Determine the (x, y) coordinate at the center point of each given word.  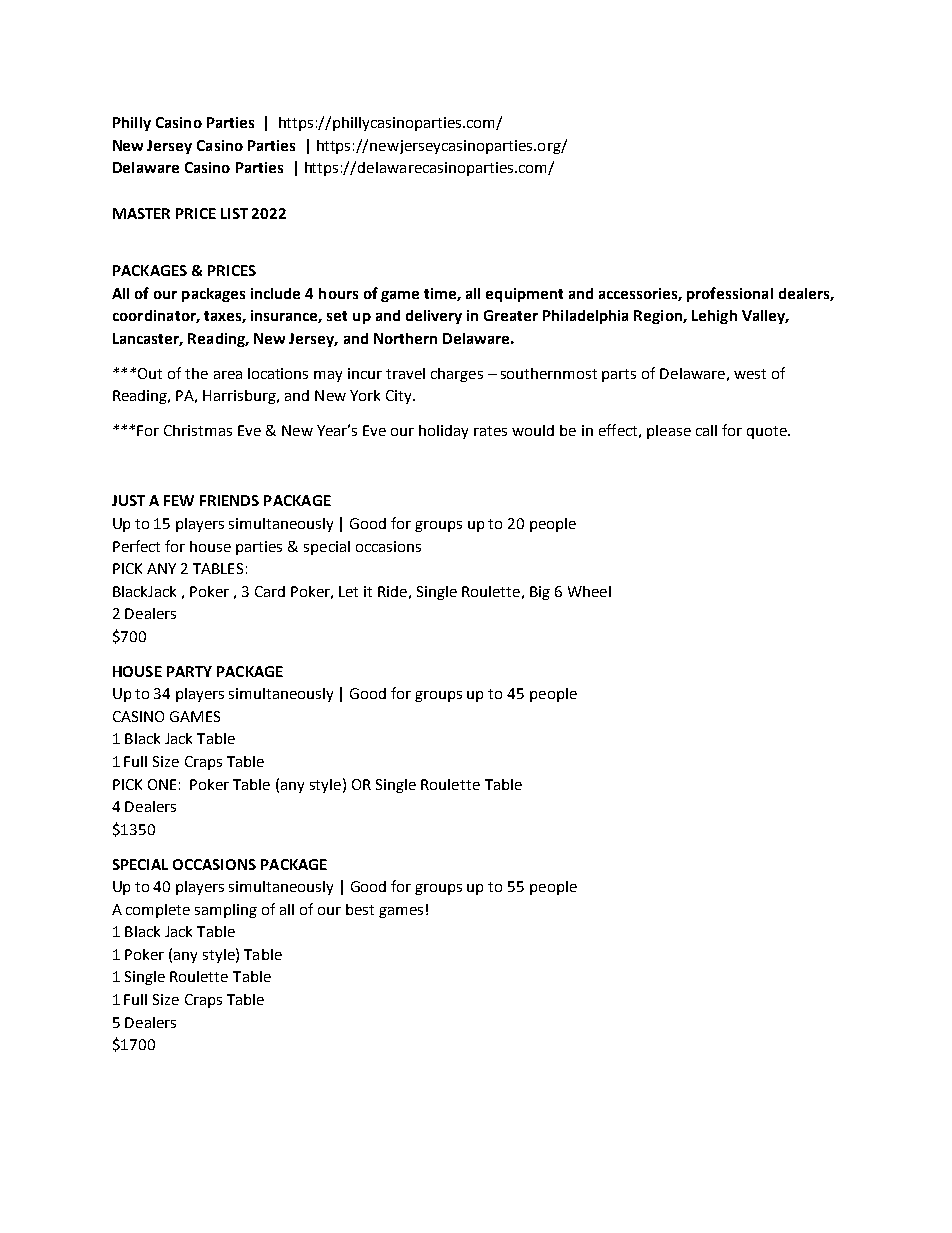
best (360, 909)
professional (730, 294)
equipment (524, 295)
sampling (226, 911)
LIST (234, 213)
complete (158, 911)
